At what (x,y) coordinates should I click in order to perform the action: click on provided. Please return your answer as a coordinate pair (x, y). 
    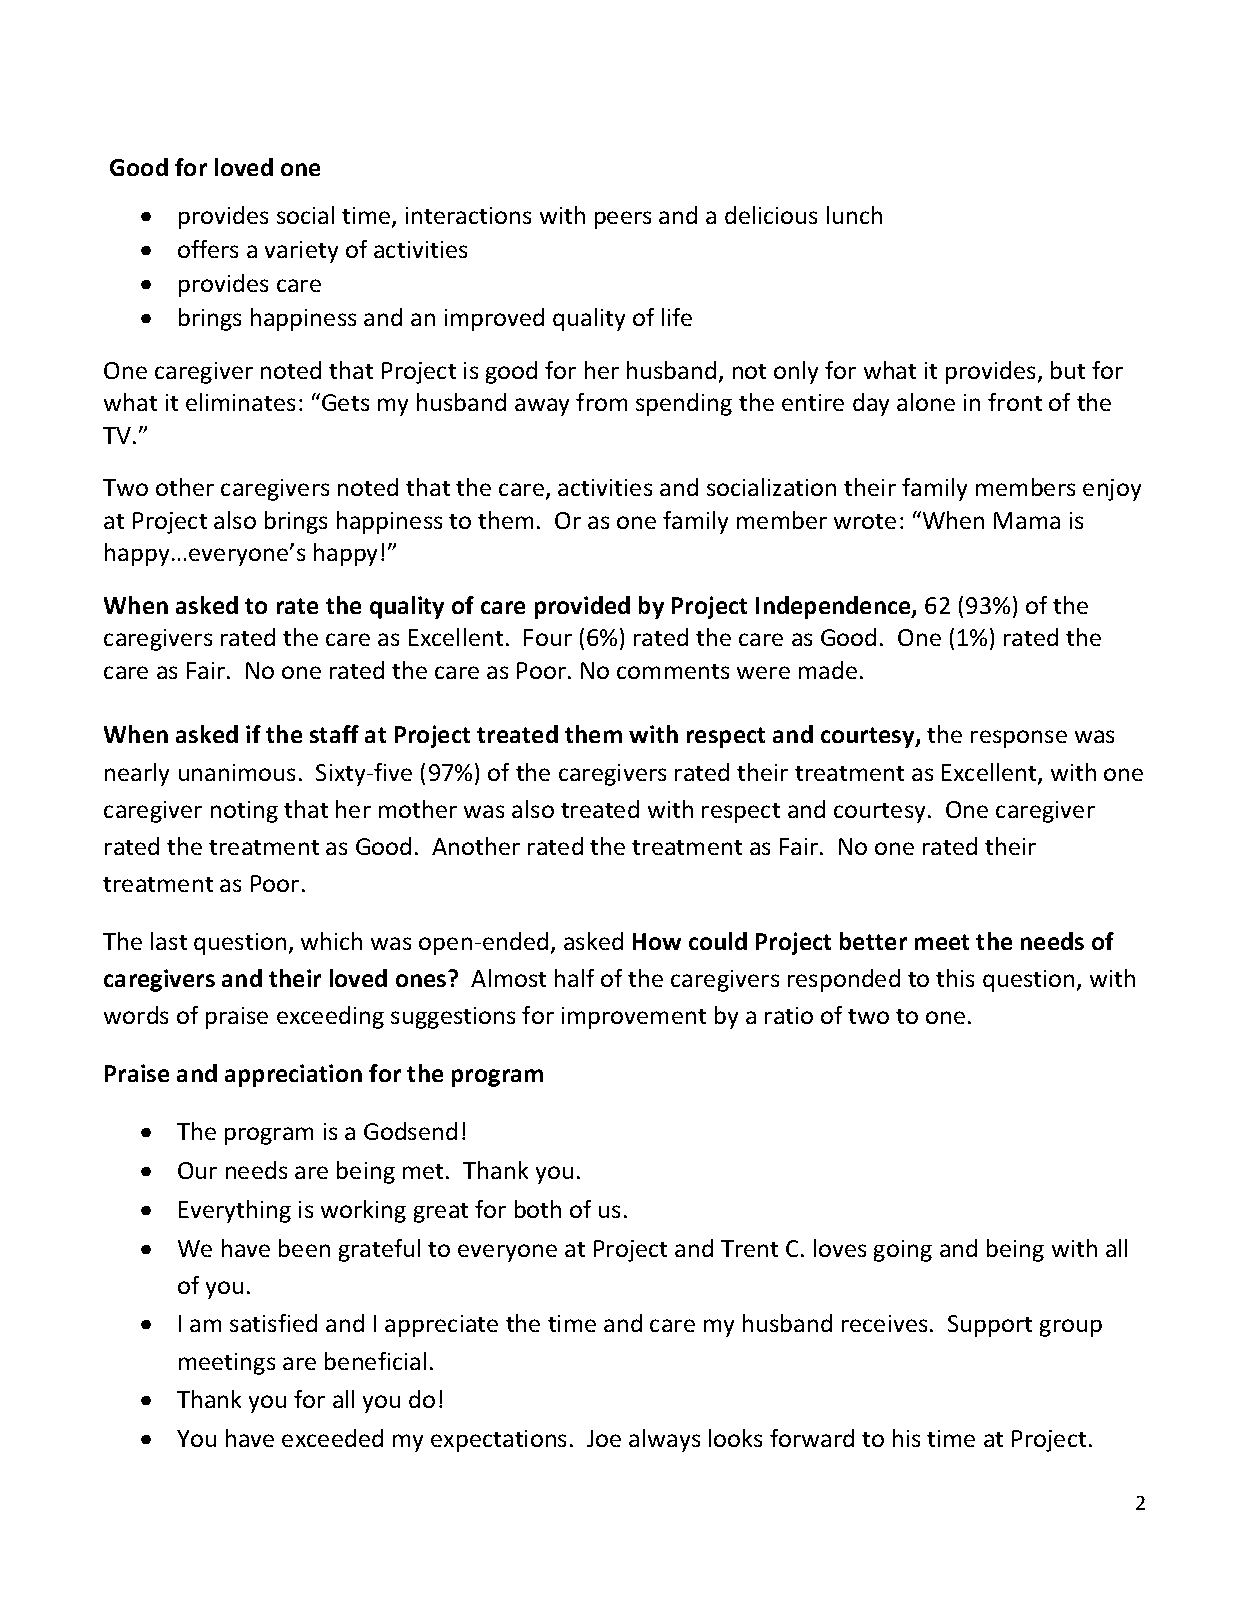
    Looking at the image, I should click on (582, 607).
